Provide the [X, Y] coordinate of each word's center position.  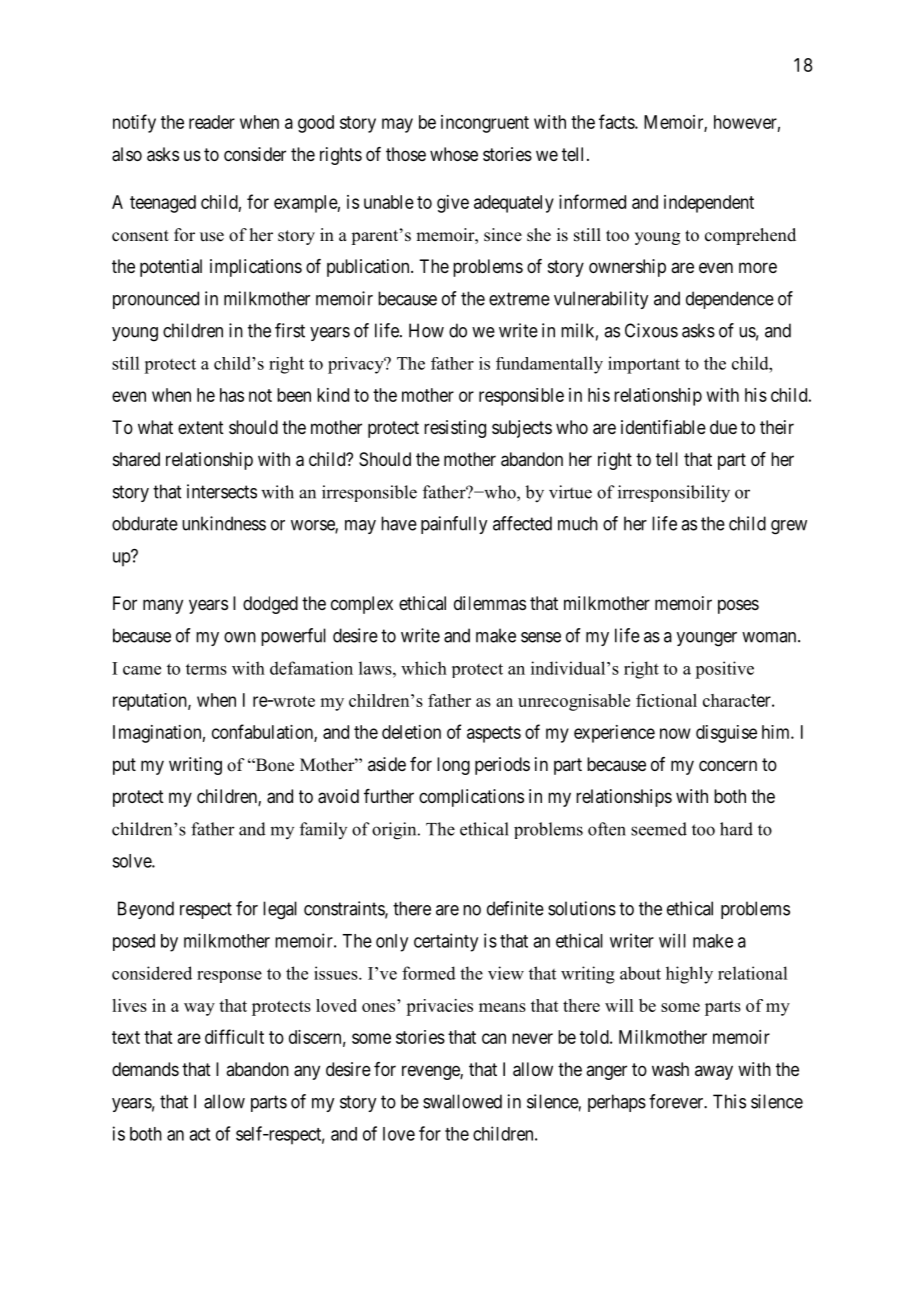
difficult [234, 1036]
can [494, 1038]
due [723, 427]
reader [212, 122]
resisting [455, 429]
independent [709, 204]
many [163, 606]
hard [736, 829]
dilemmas [490, 603]
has [232, 395]
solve [132, 861]
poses [738, 606]
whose [454, 154]
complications [471, 798]
